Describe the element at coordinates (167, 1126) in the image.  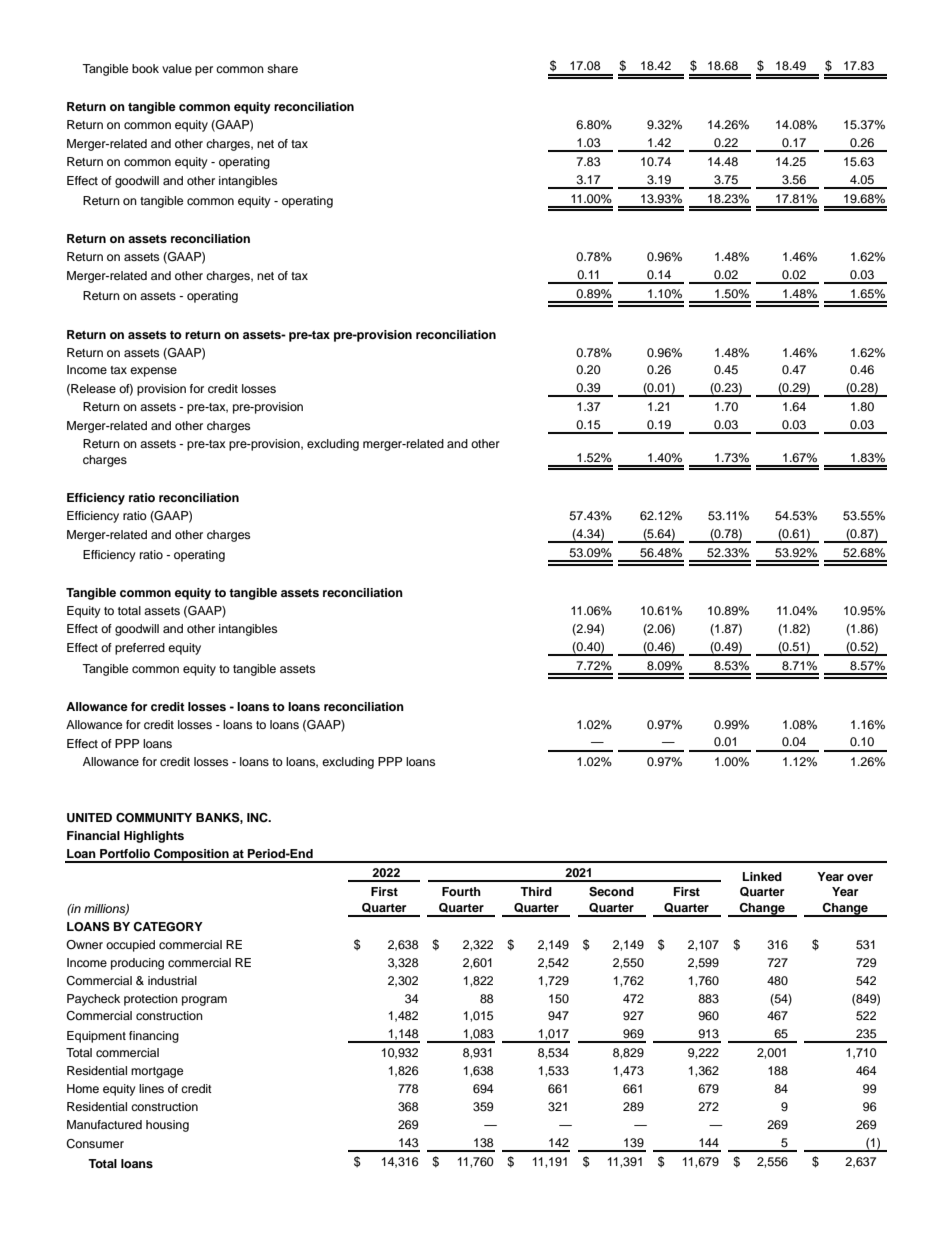
I see `housing` at that location.
